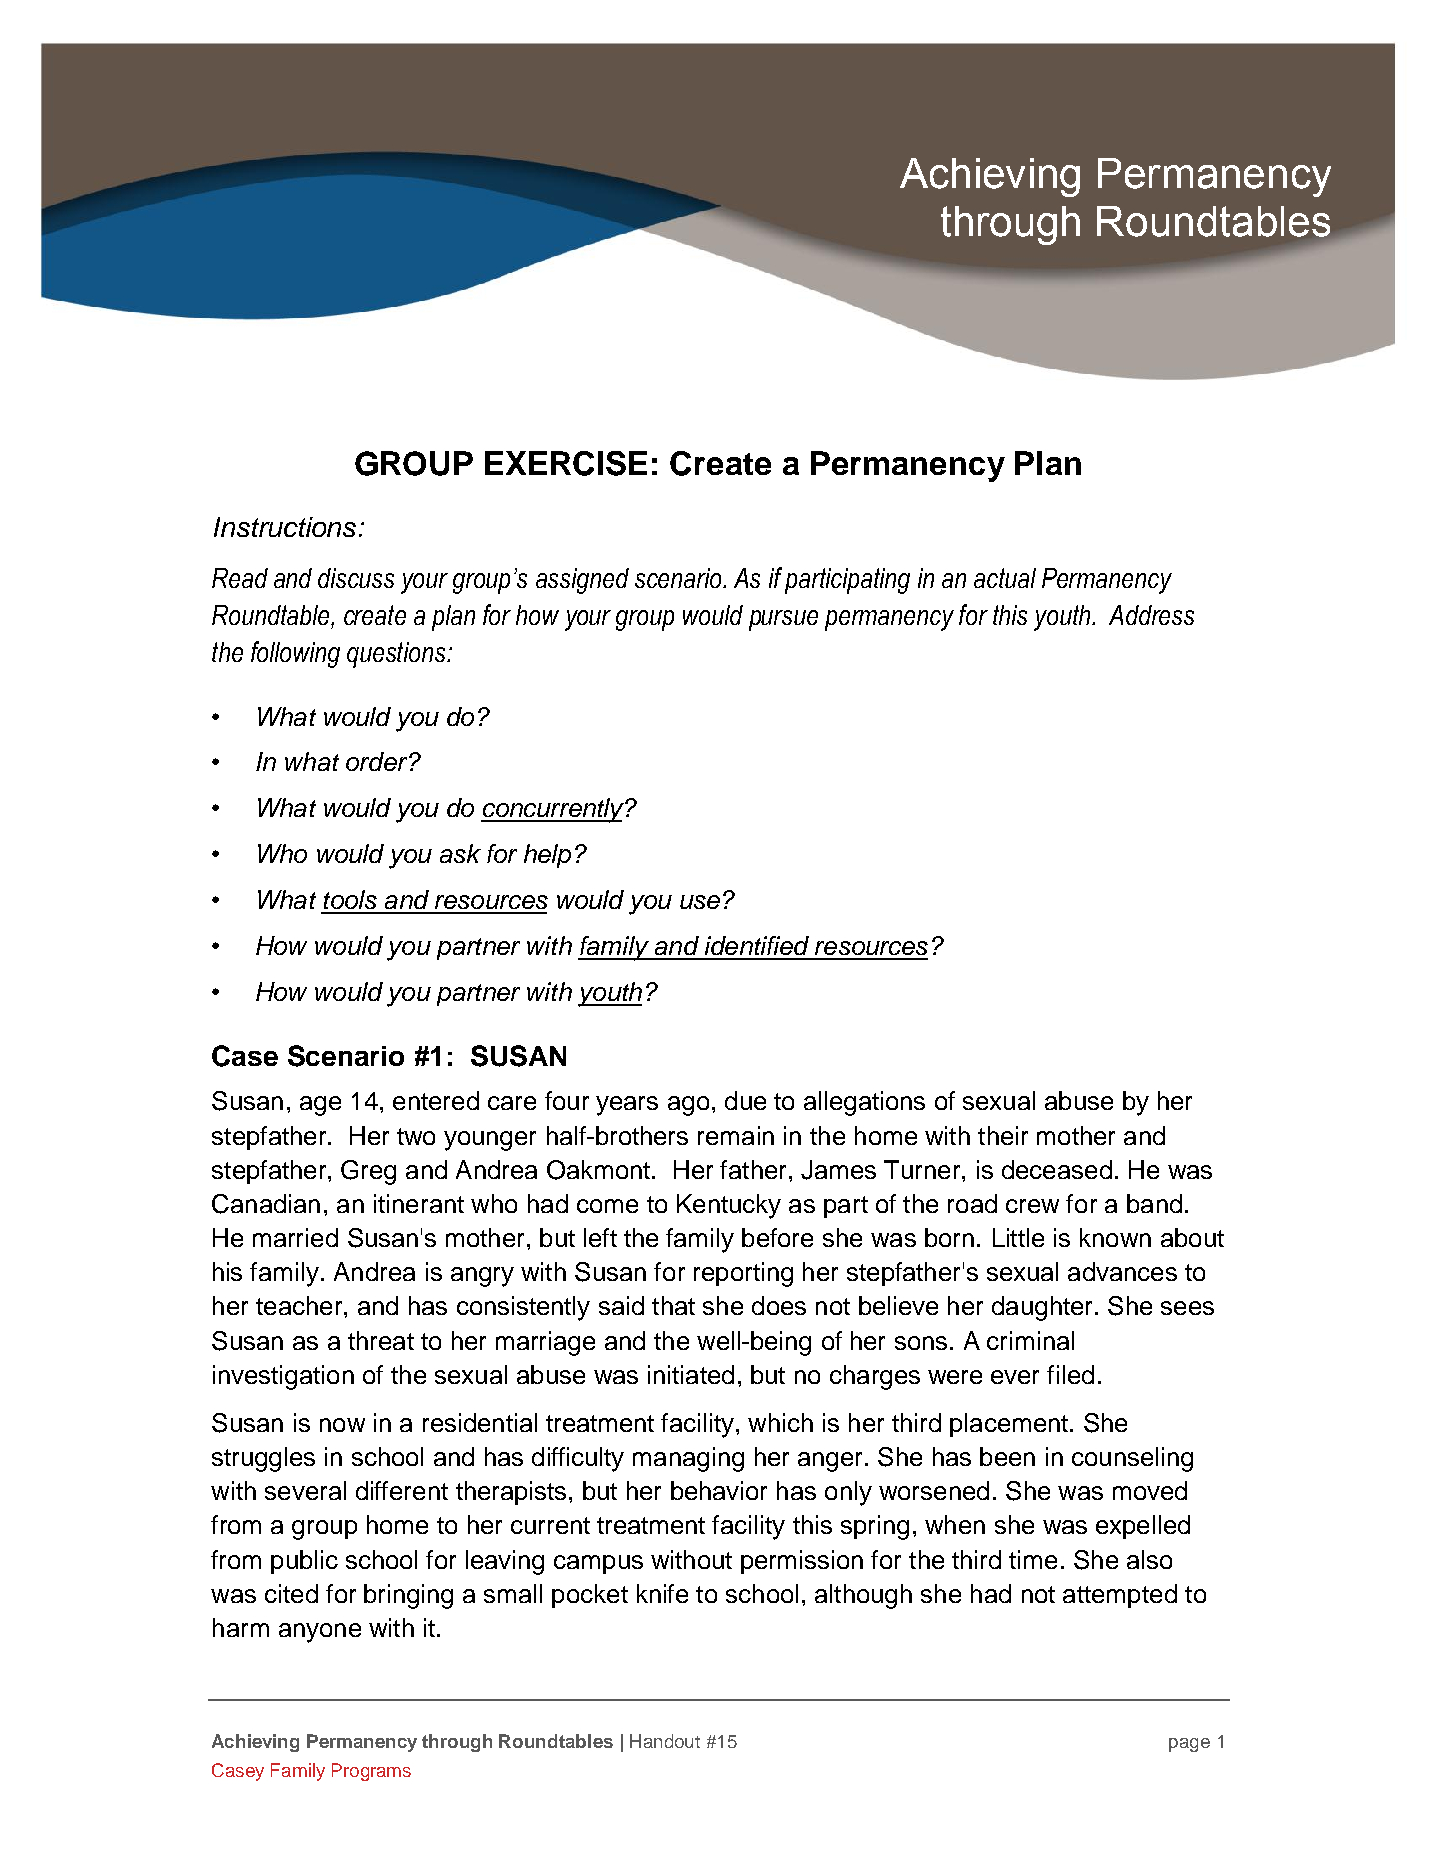 This screenshot has height=1860, width=1437. Describe the element at coordinates (547, 856) in the screenshot. I see `help` at that location.
